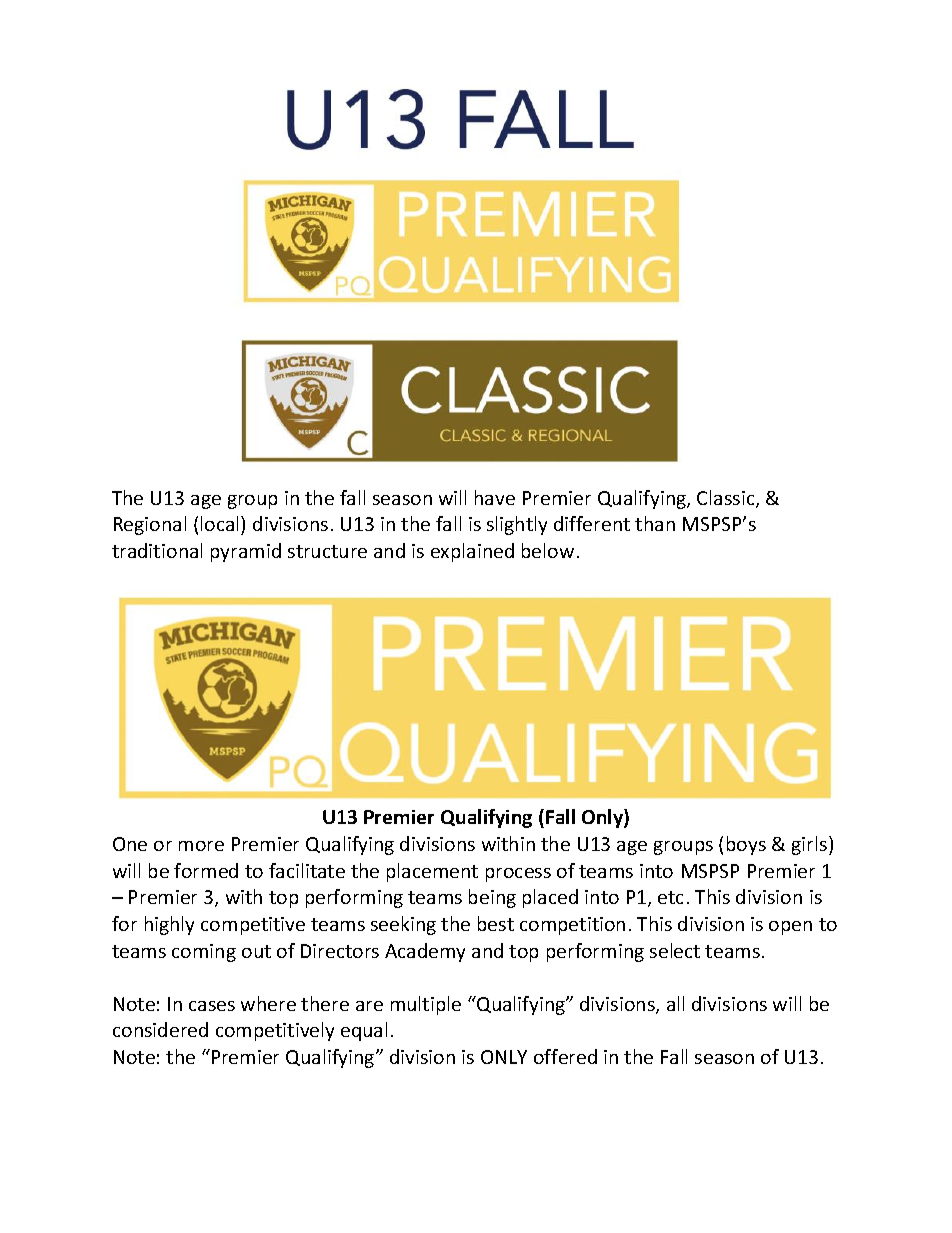 The image size is (952, 1233). What do you see at coordinates (727, 499) in the screenshot?
I see `Classic` at bounding box center [727, 499].
